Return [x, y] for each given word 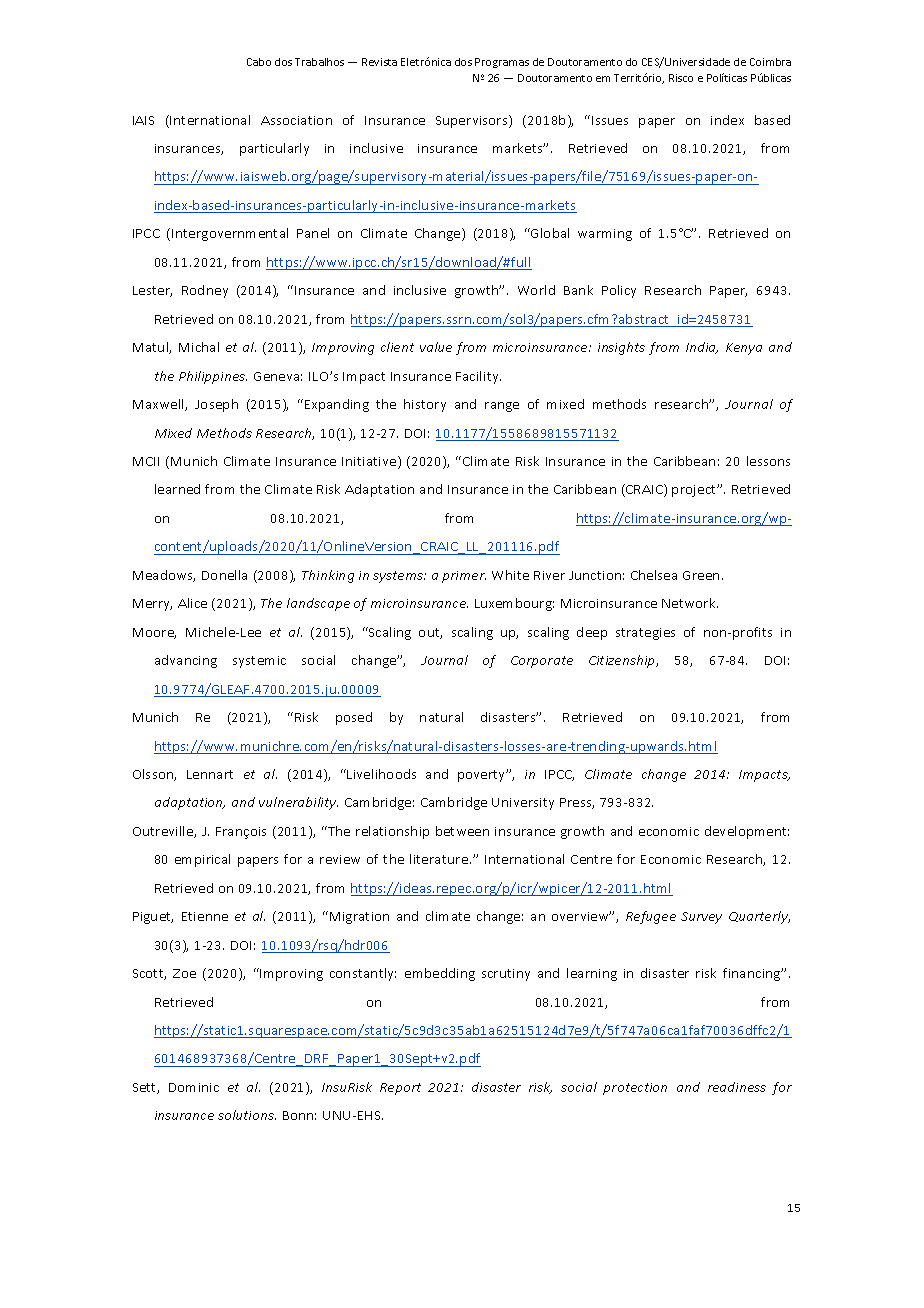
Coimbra [770, 62]
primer [464, 577]
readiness [737, 1087]
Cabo [259, 62]
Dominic [194, 1087]
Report [400, 1089]
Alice [192, 603]
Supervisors [473, 121]
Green [701, 575]
